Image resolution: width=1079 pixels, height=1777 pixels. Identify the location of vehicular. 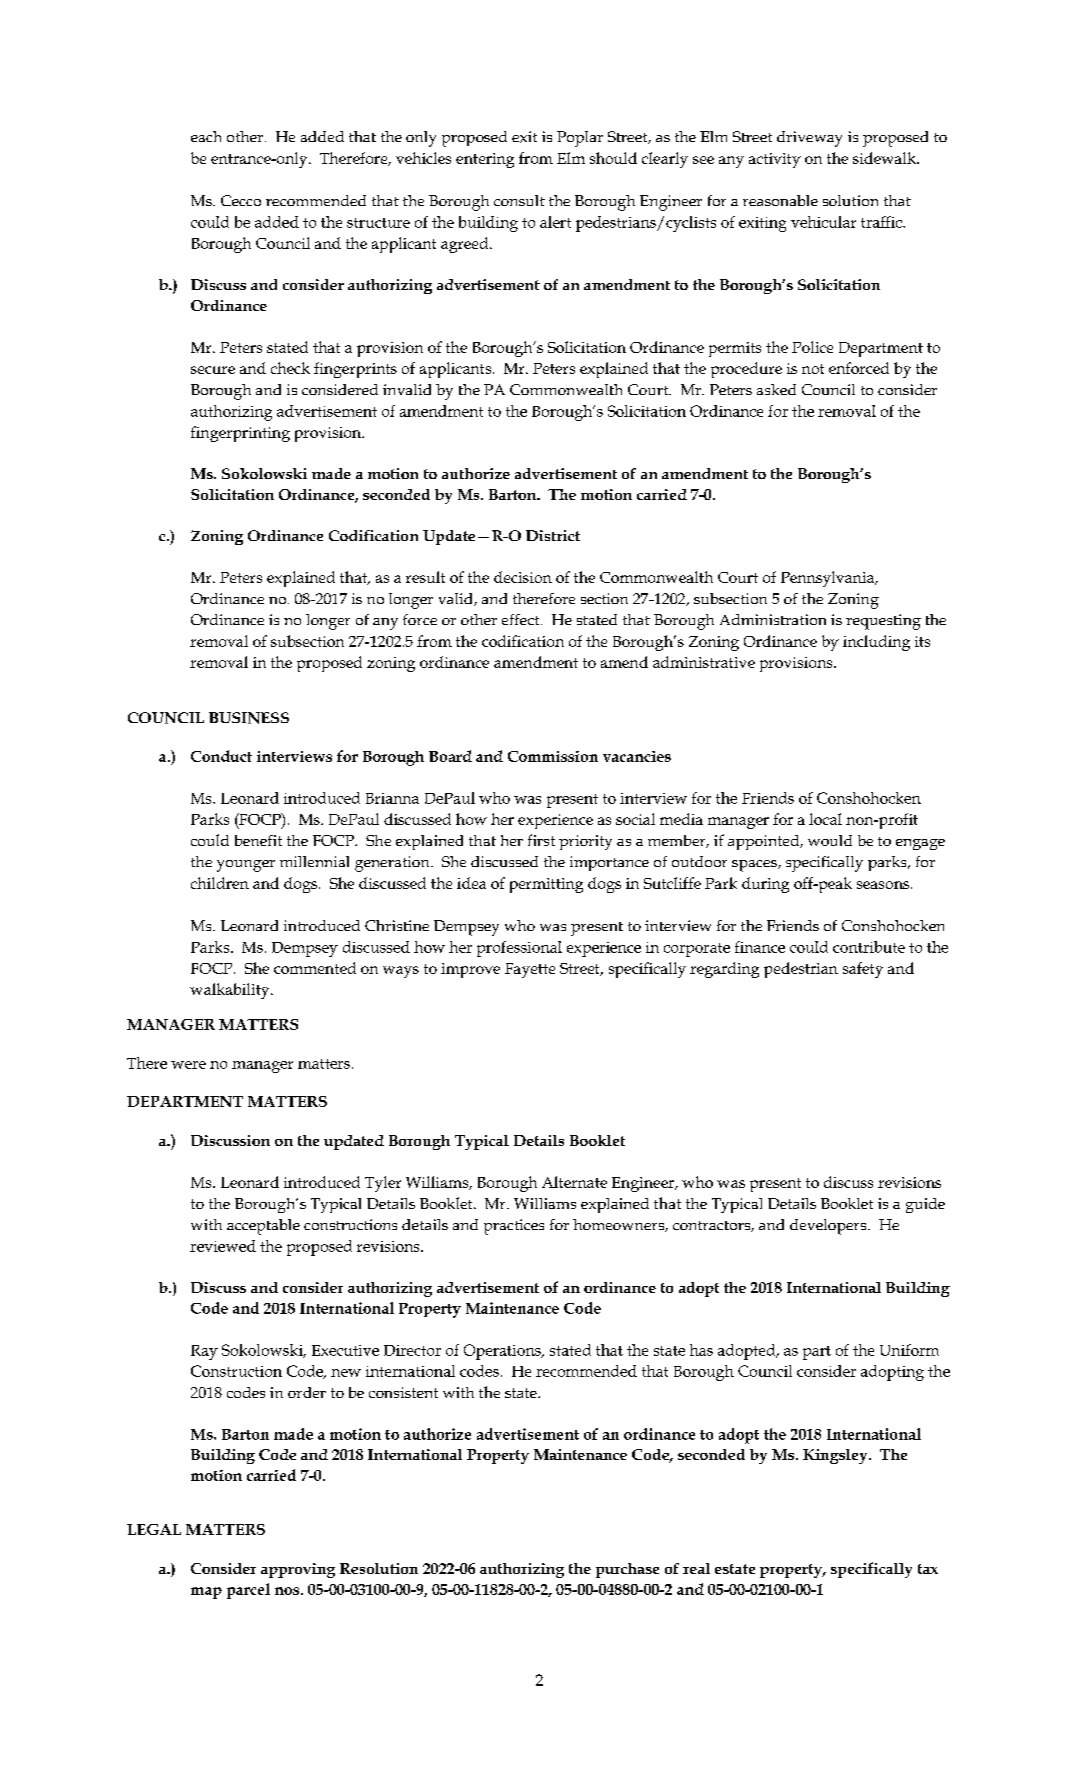
(823, 222).
